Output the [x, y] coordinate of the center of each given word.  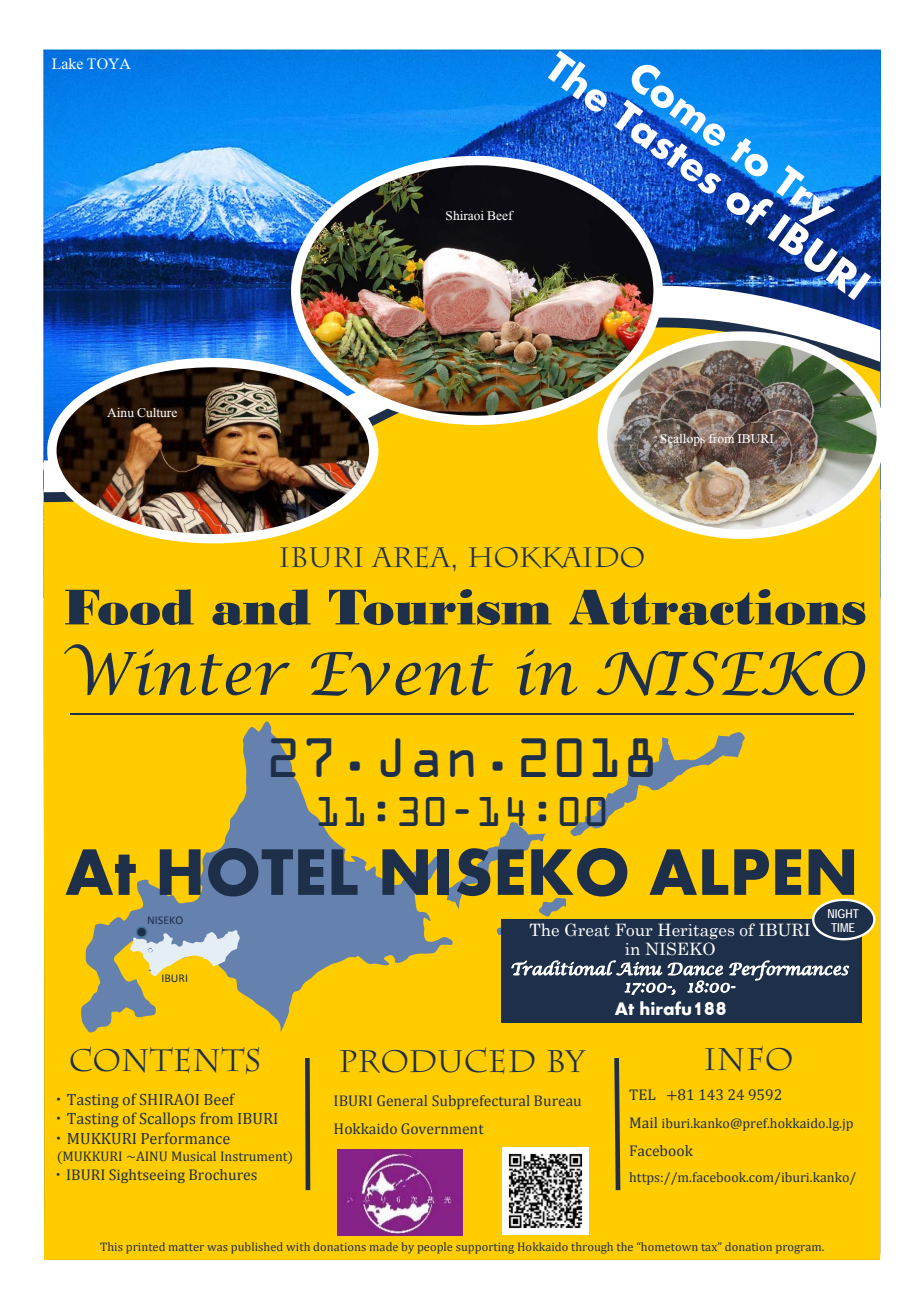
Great [587, 930]
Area [411, 557]
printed [145, 1248]
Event [402, 674]
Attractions [717, 607]
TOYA [109, 63]
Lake [67, 63]
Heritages [696, 931]
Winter [177, 669]
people [435, 1248]
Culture [157, 413]
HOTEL [258, 872]
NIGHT [843, 913]
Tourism [440, 607]
